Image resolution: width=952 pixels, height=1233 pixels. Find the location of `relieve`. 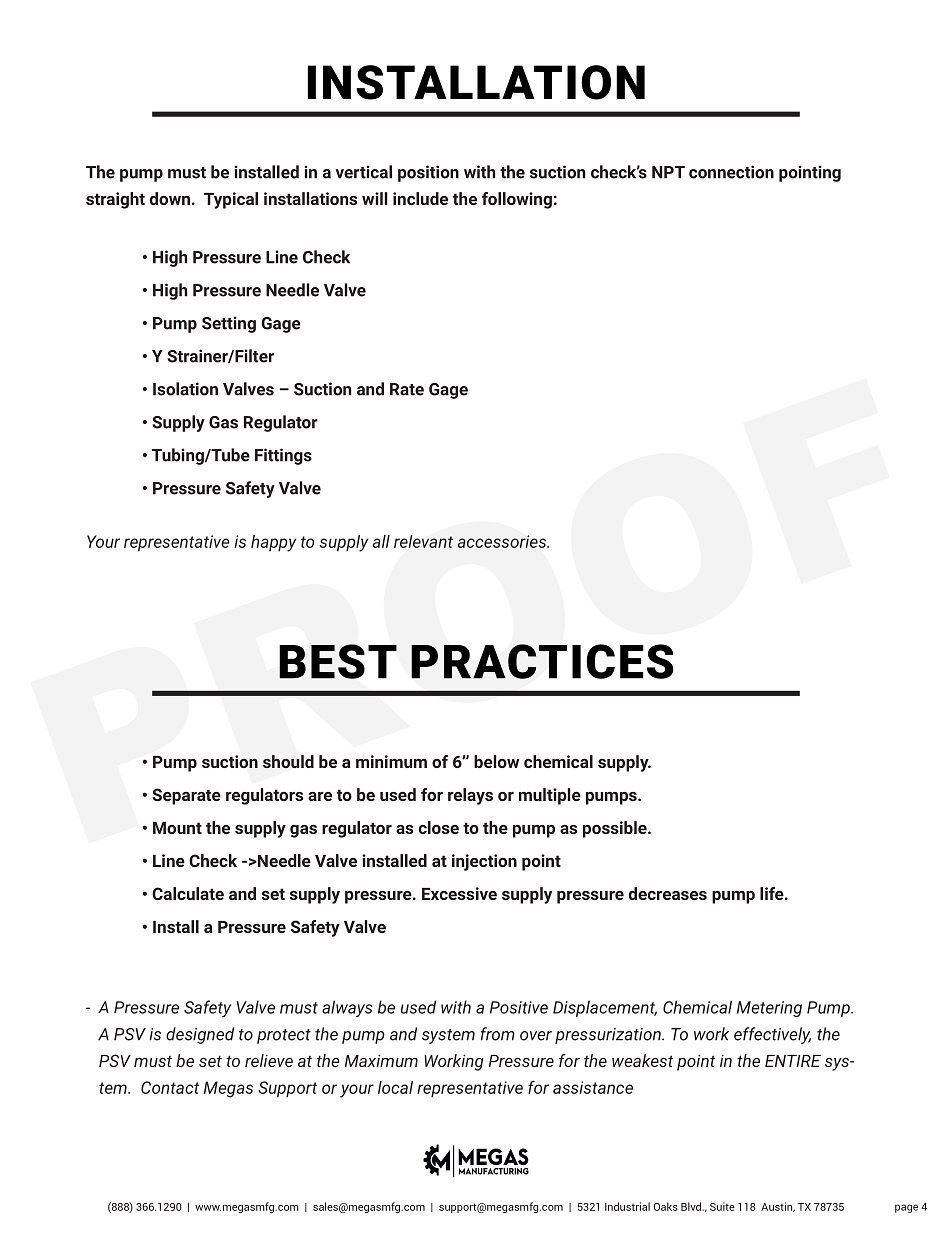

relieve is located at coordinates (269, 1060).
